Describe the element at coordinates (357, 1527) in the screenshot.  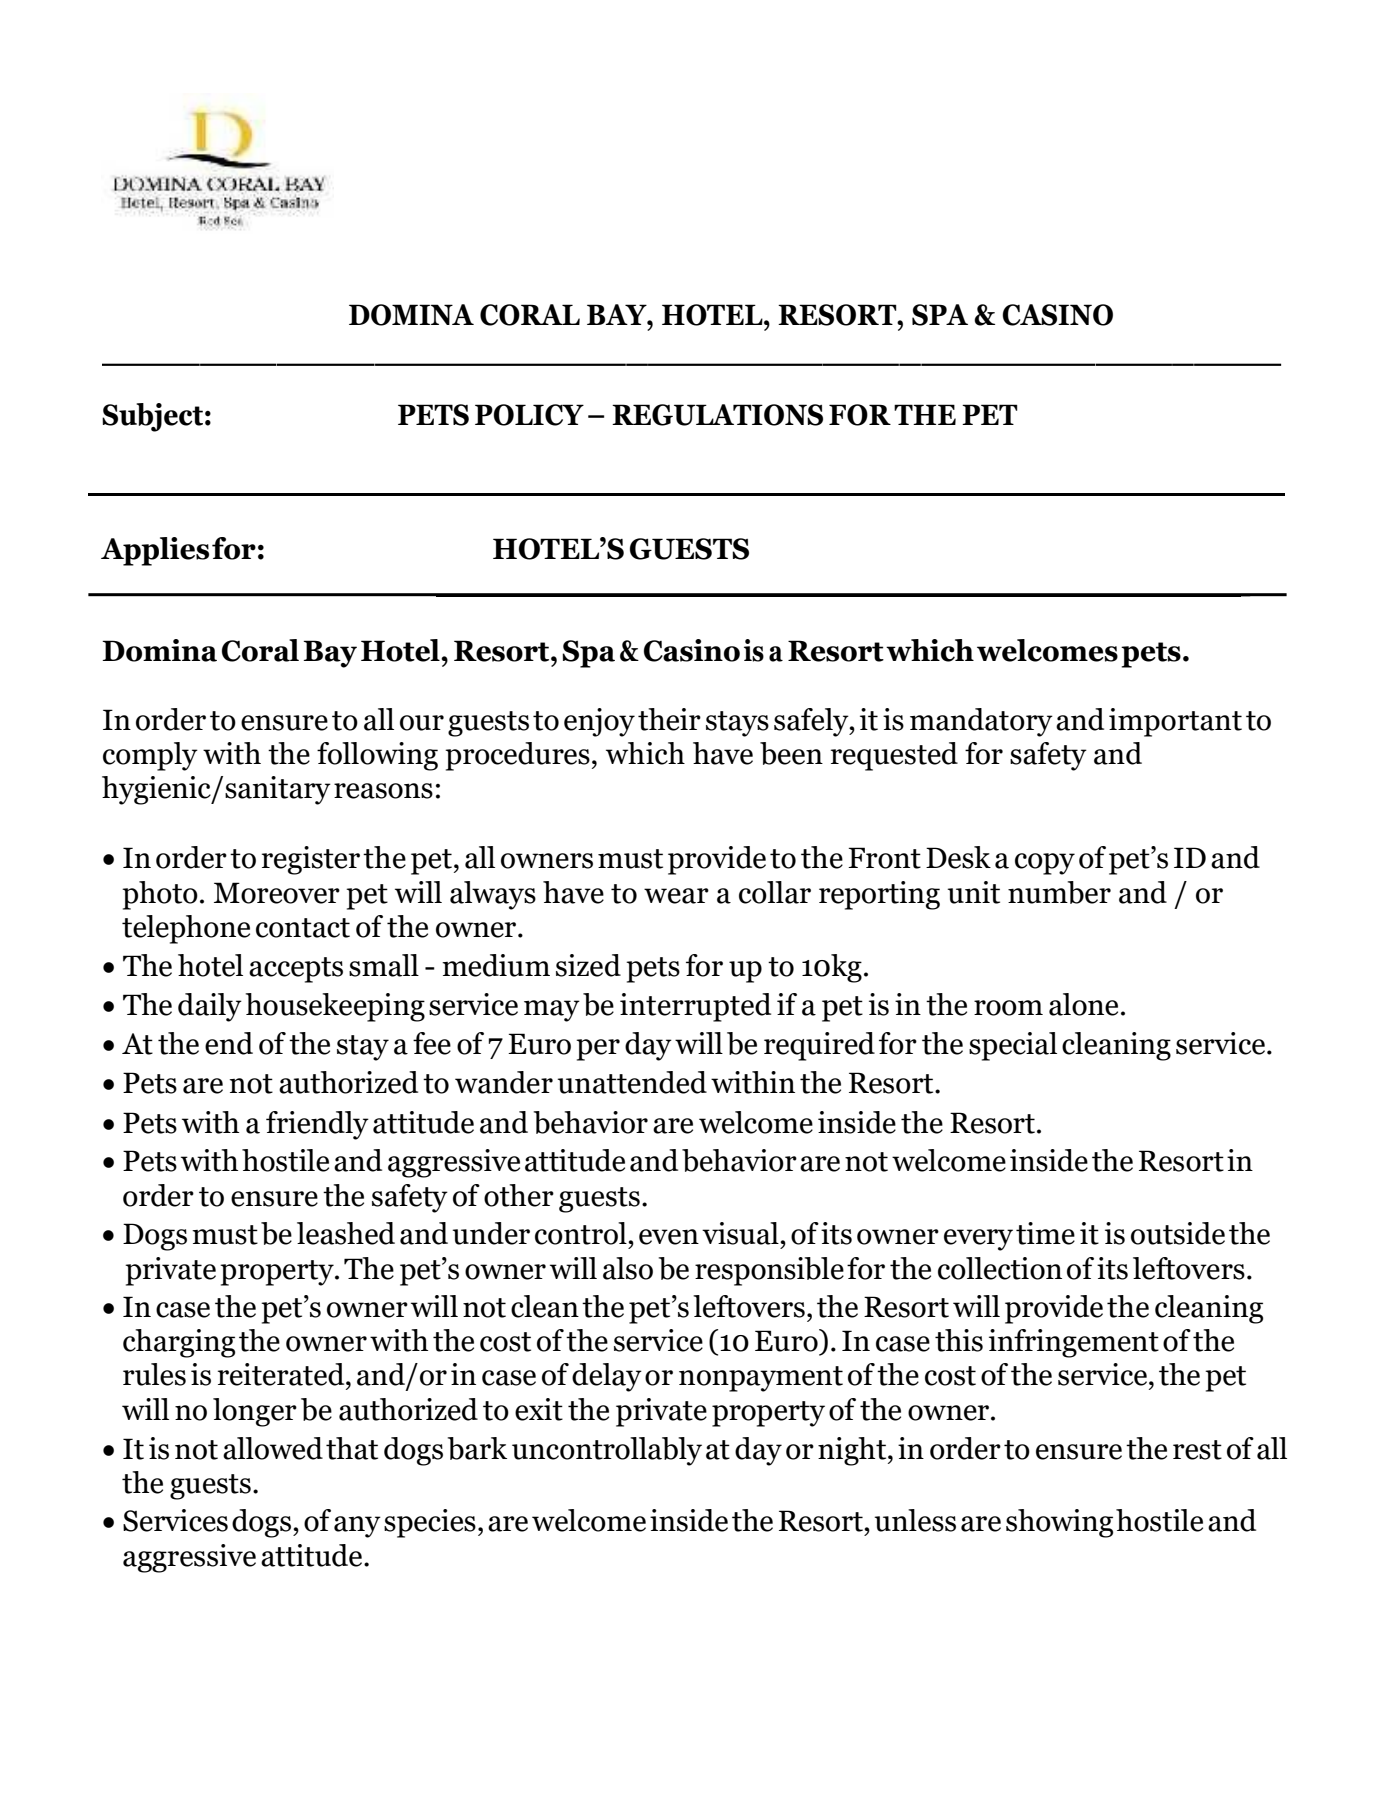
I see `any` at that location.
